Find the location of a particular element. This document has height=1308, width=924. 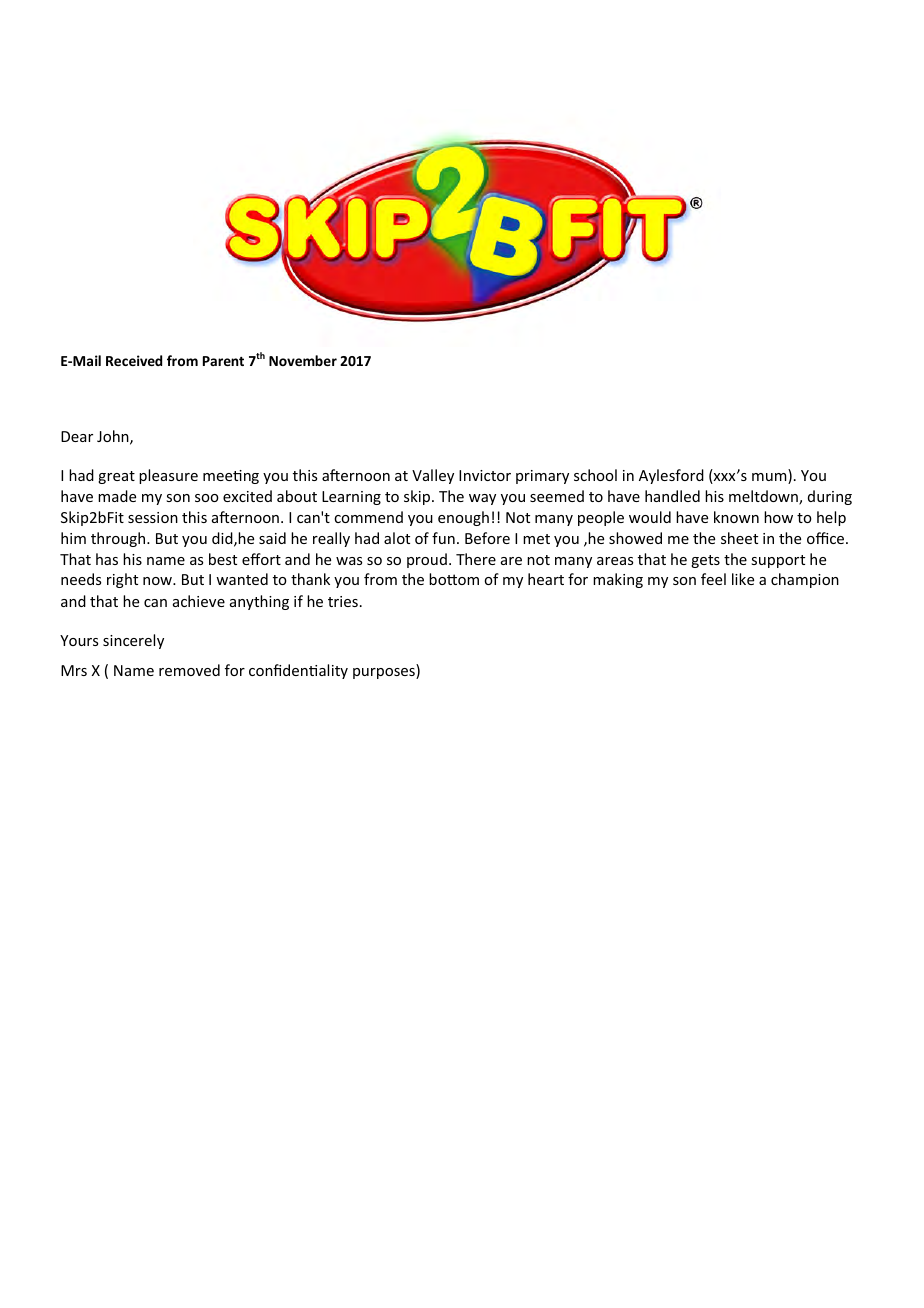

pleasure is located at coordinates (168, 476).
